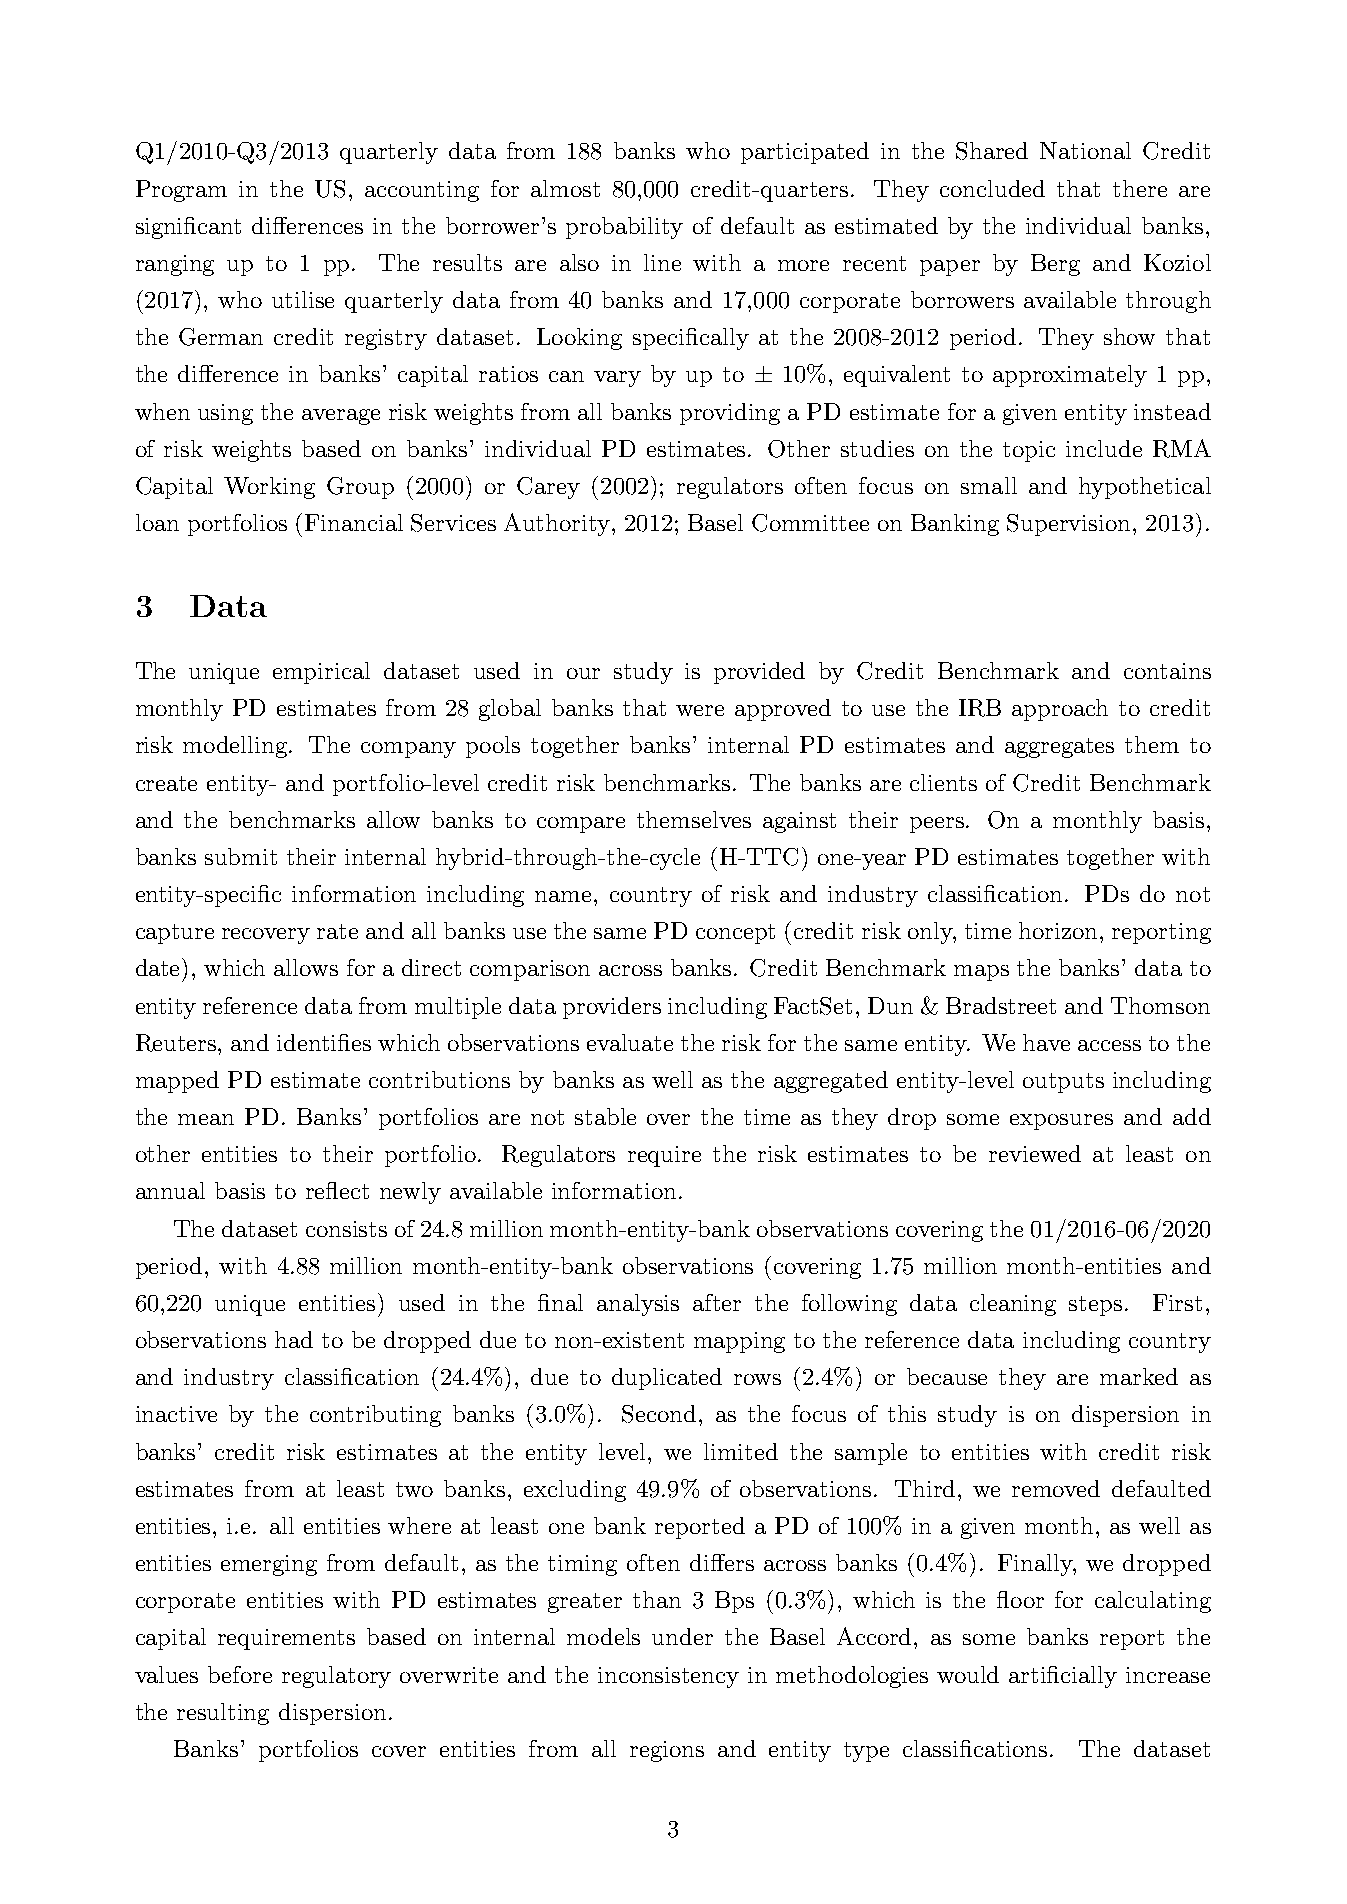 This screenshot has height=1904, width=1347. What do you see at coordinates (981, 973) in the screenshot?
I see `maps` at bounding box center [981, 973].
